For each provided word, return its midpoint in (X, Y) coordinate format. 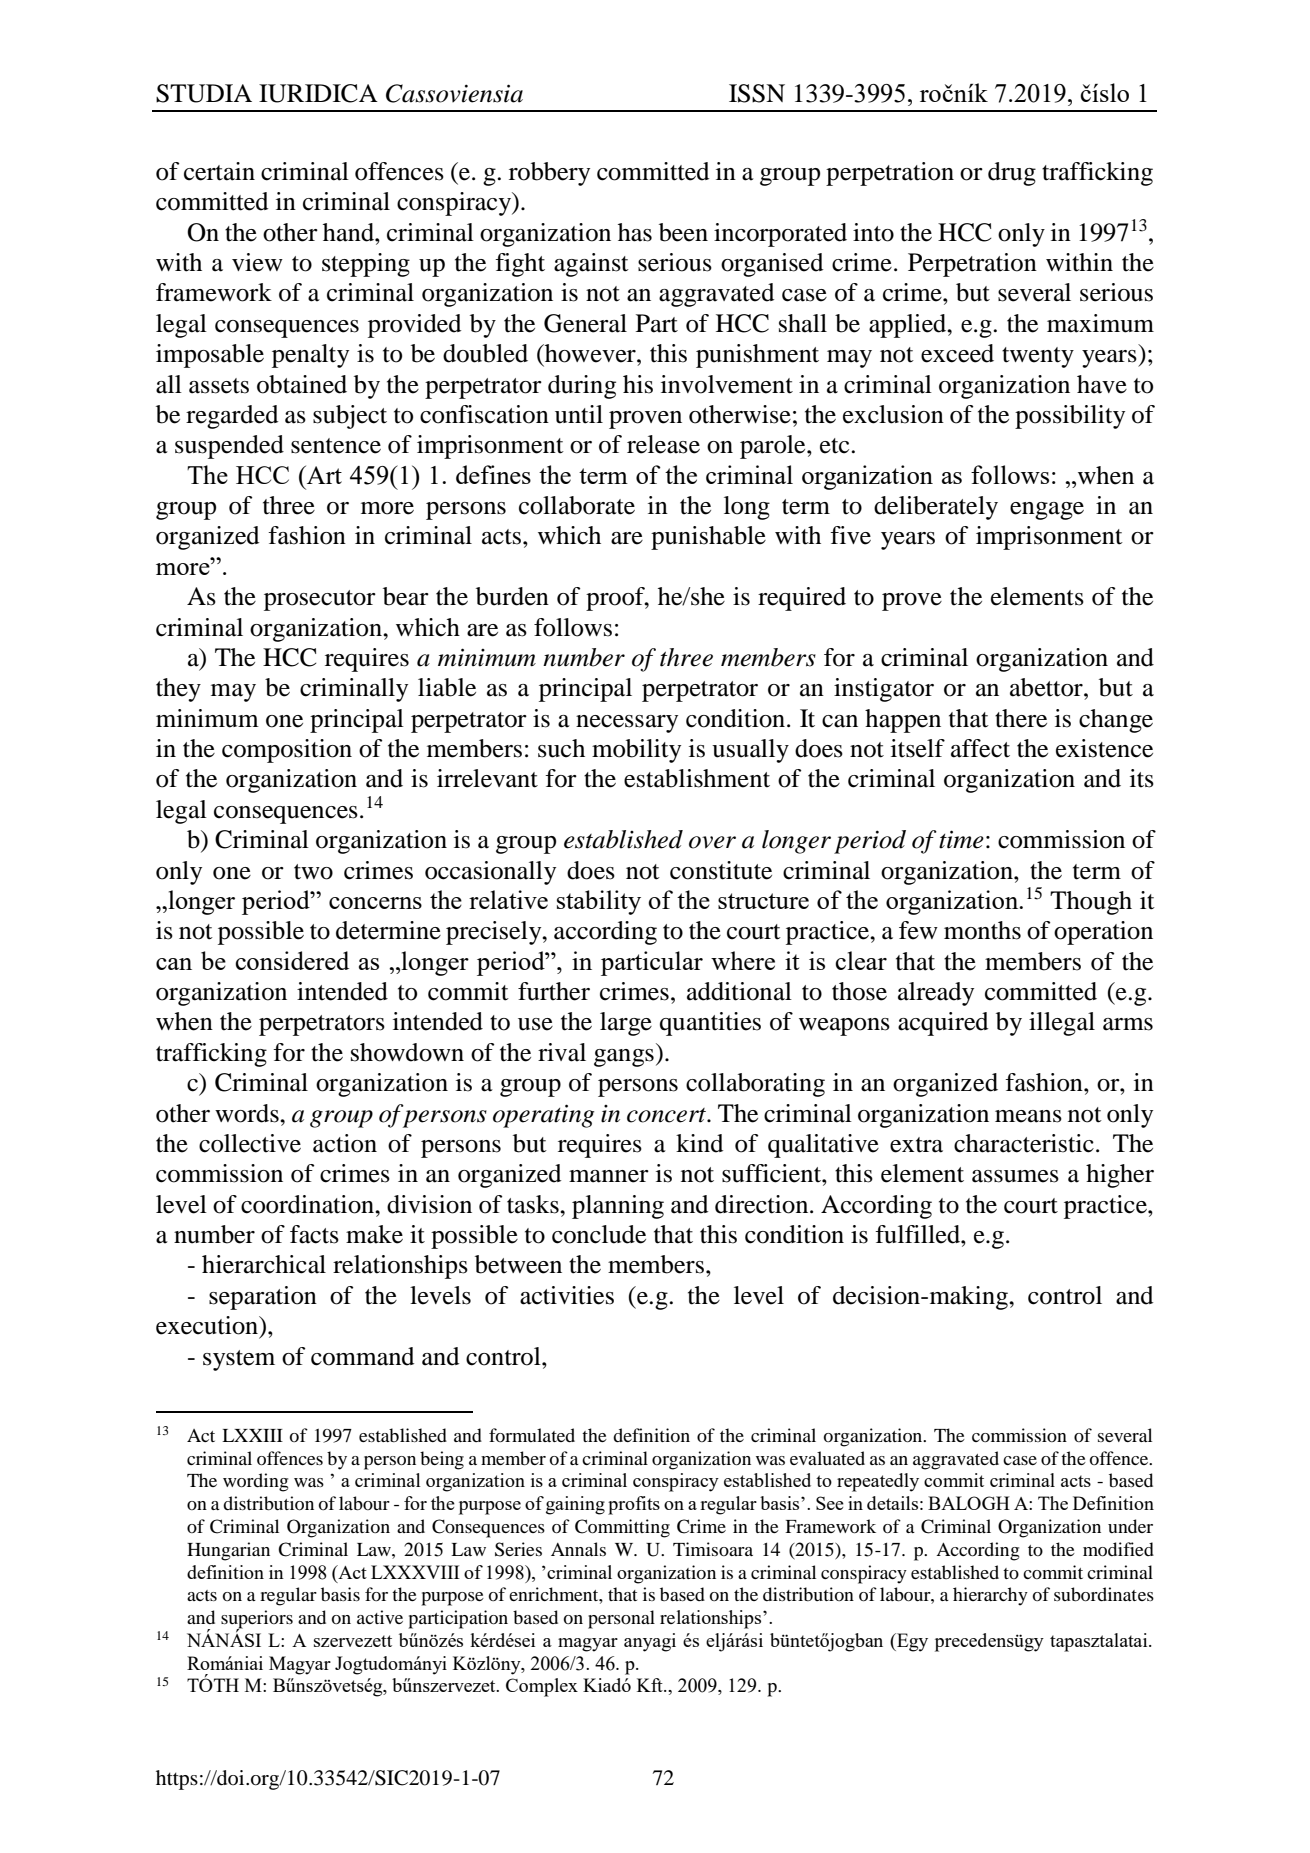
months (982, 930)
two (313, 872)
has (635, 232)
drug (1012, 174)
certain (219, 171)
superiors (257, 1620)
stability (599, 902)
